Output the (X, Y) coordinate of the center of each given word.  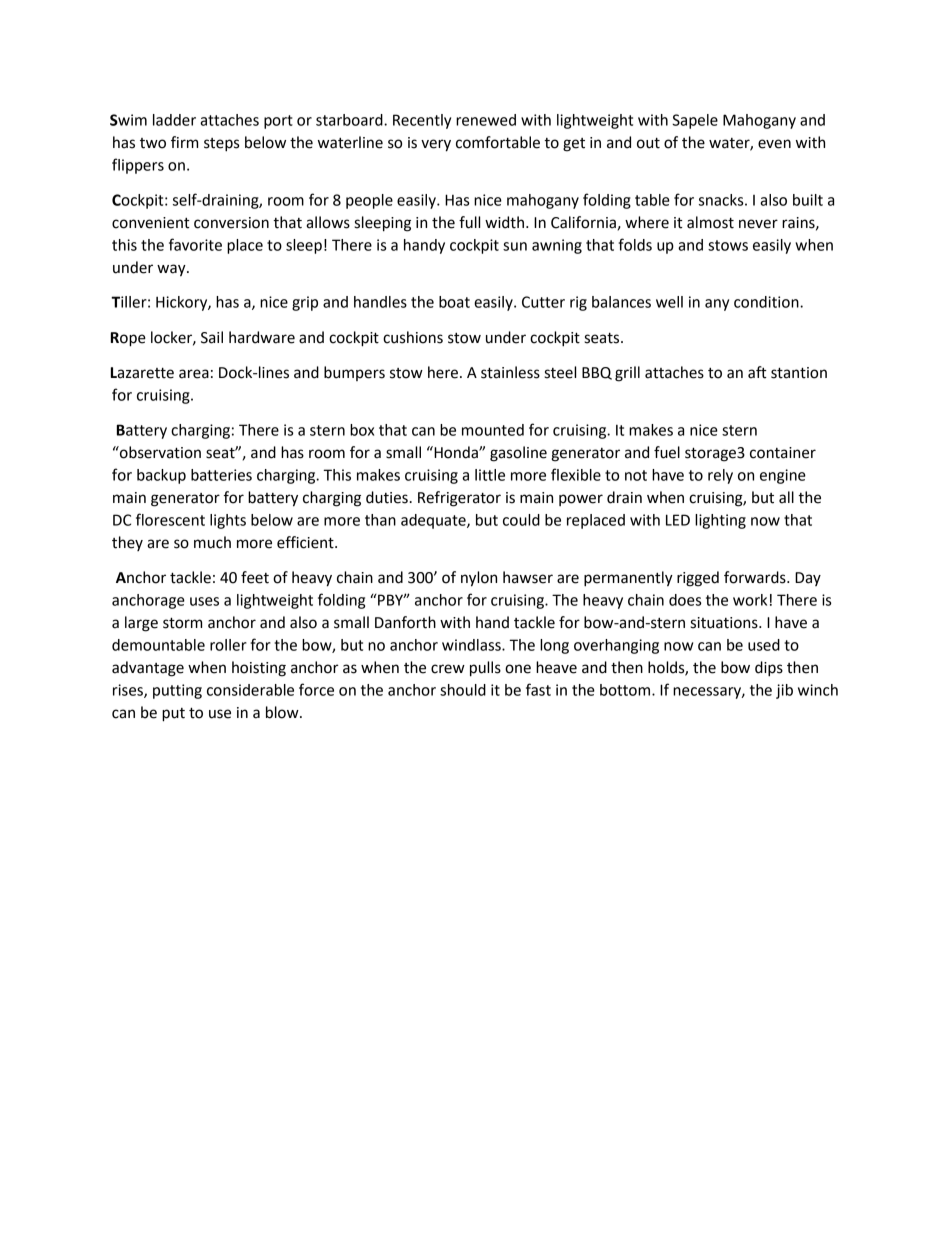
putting (177, 691)
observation (159, 452)
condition (767, 302)
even (774, 144)
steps (221, 145)
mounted (493, 430)
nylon (479, 579)
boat (454, 302)
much (212, 542)
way (172, 270)
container (783, 453)
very (436, 145)
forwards (756, 577)
